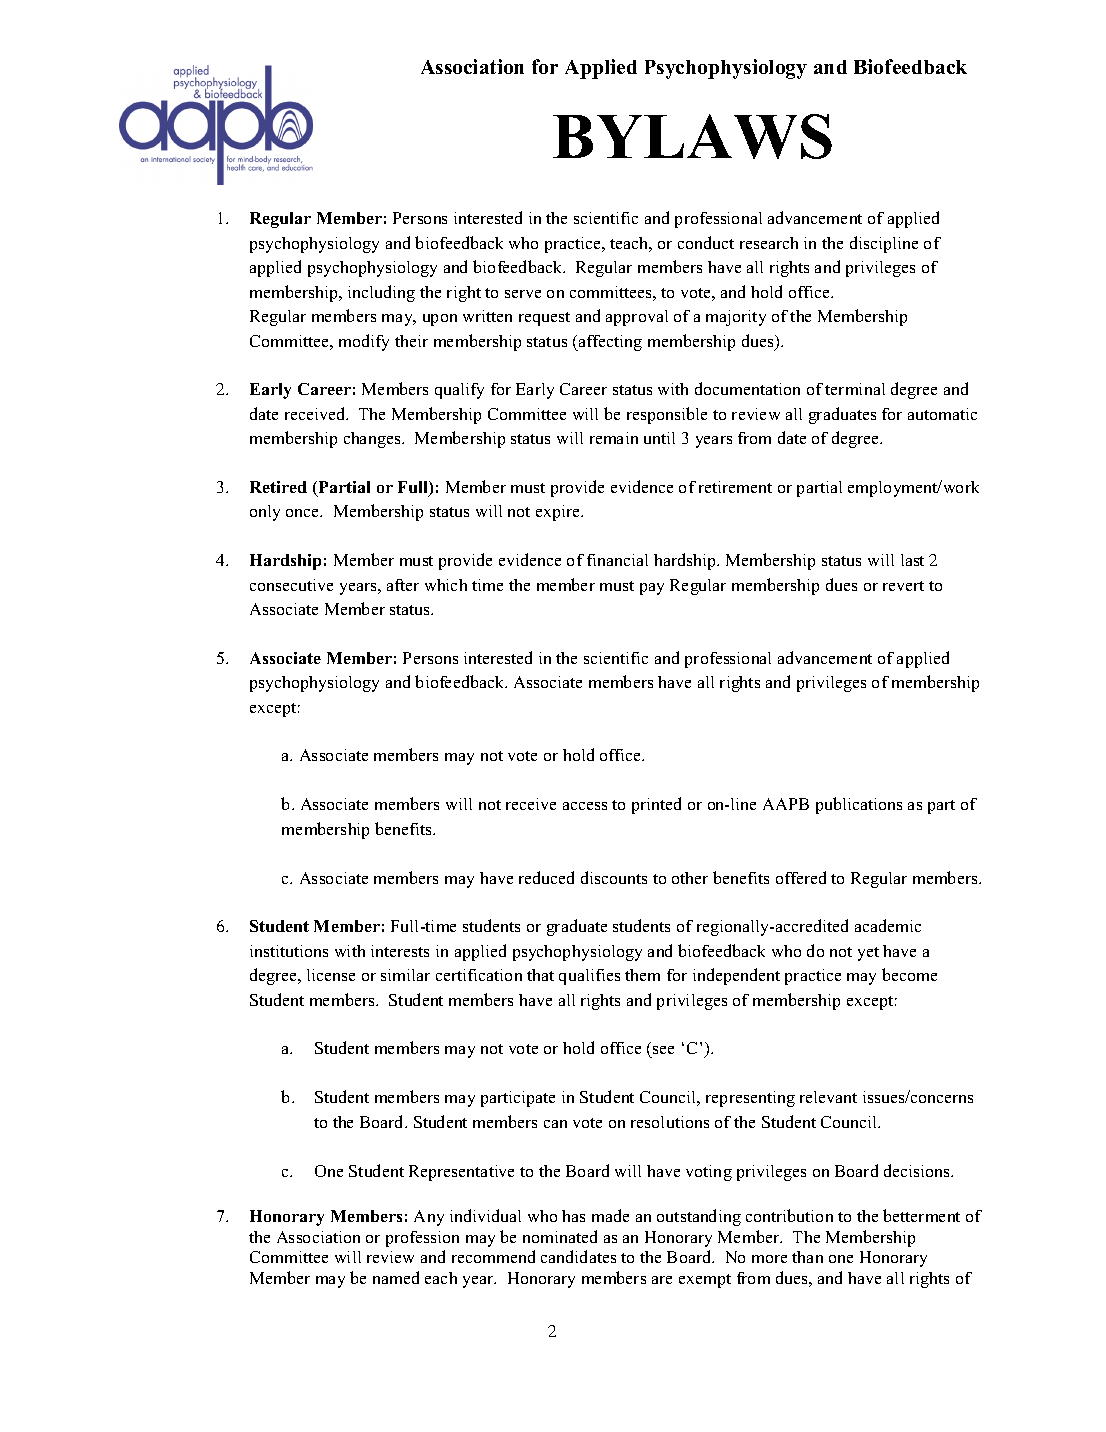 This screenshot has width=1106, height=1432. What do you see at coordinates (396, 1277) in the screenshot?
I see `named` at bounding box center [396, 1277].
